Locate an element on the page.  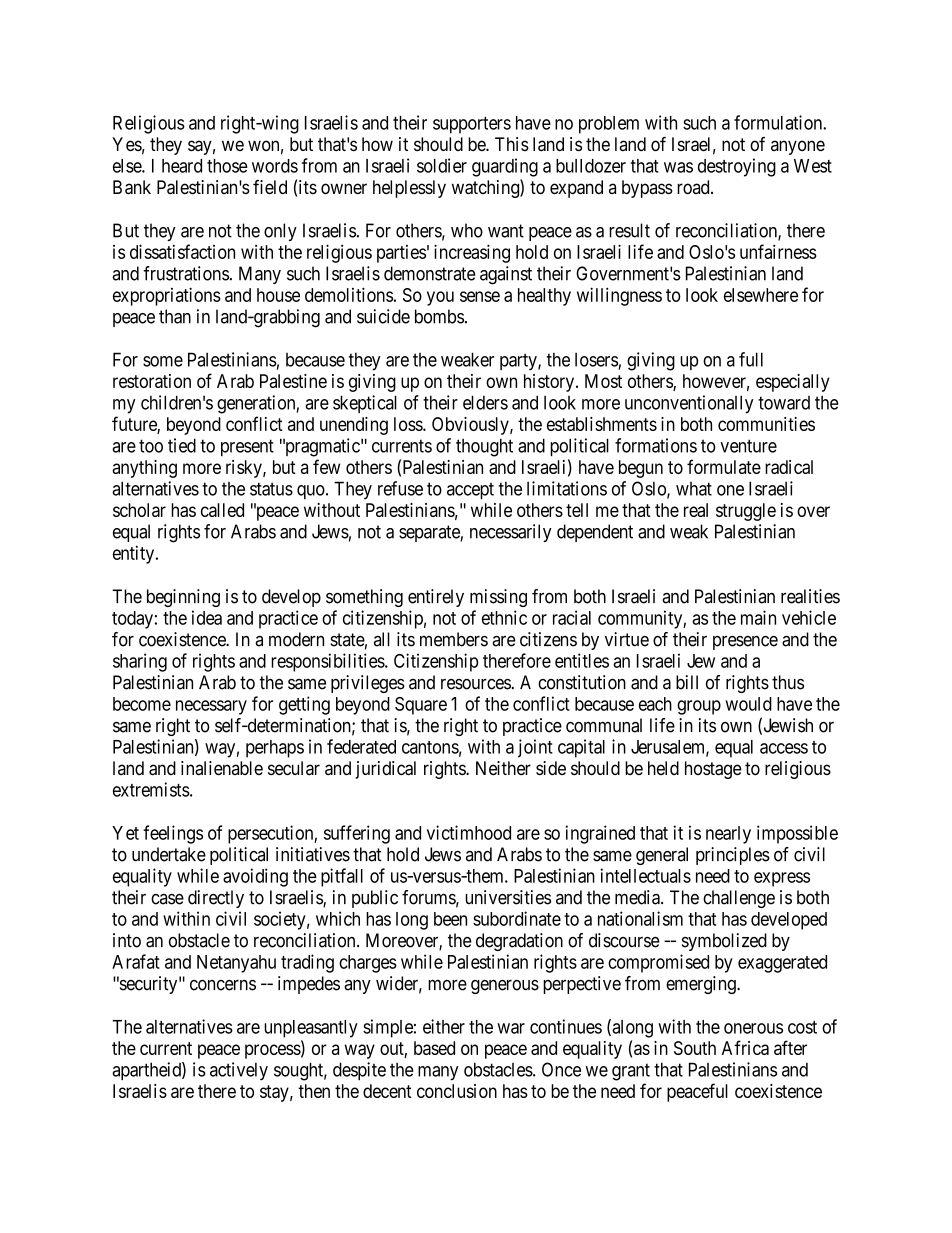
bombs is located at coordinates (439, 316).
